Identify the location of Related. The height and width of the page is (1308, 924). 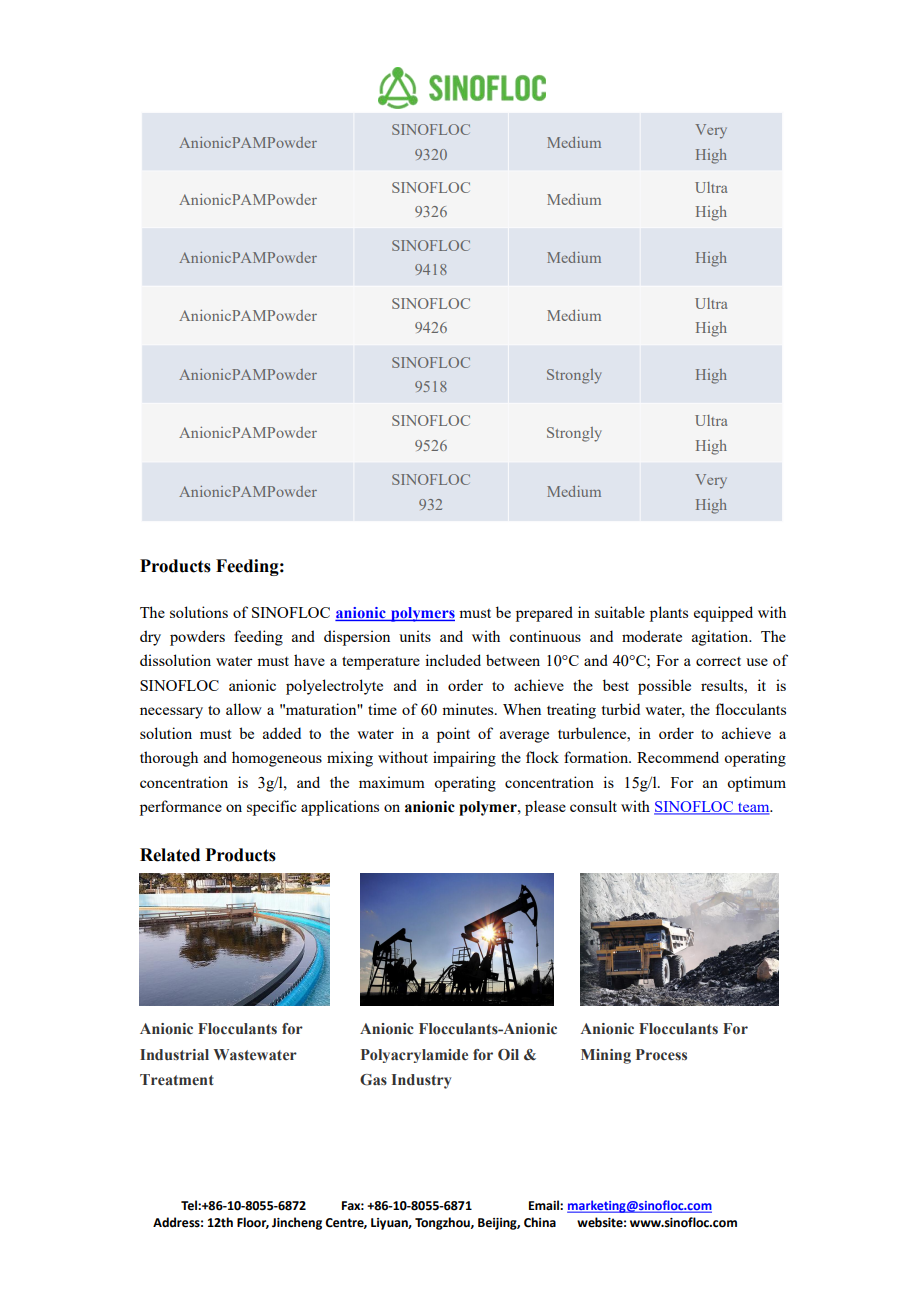
(170, 855).
